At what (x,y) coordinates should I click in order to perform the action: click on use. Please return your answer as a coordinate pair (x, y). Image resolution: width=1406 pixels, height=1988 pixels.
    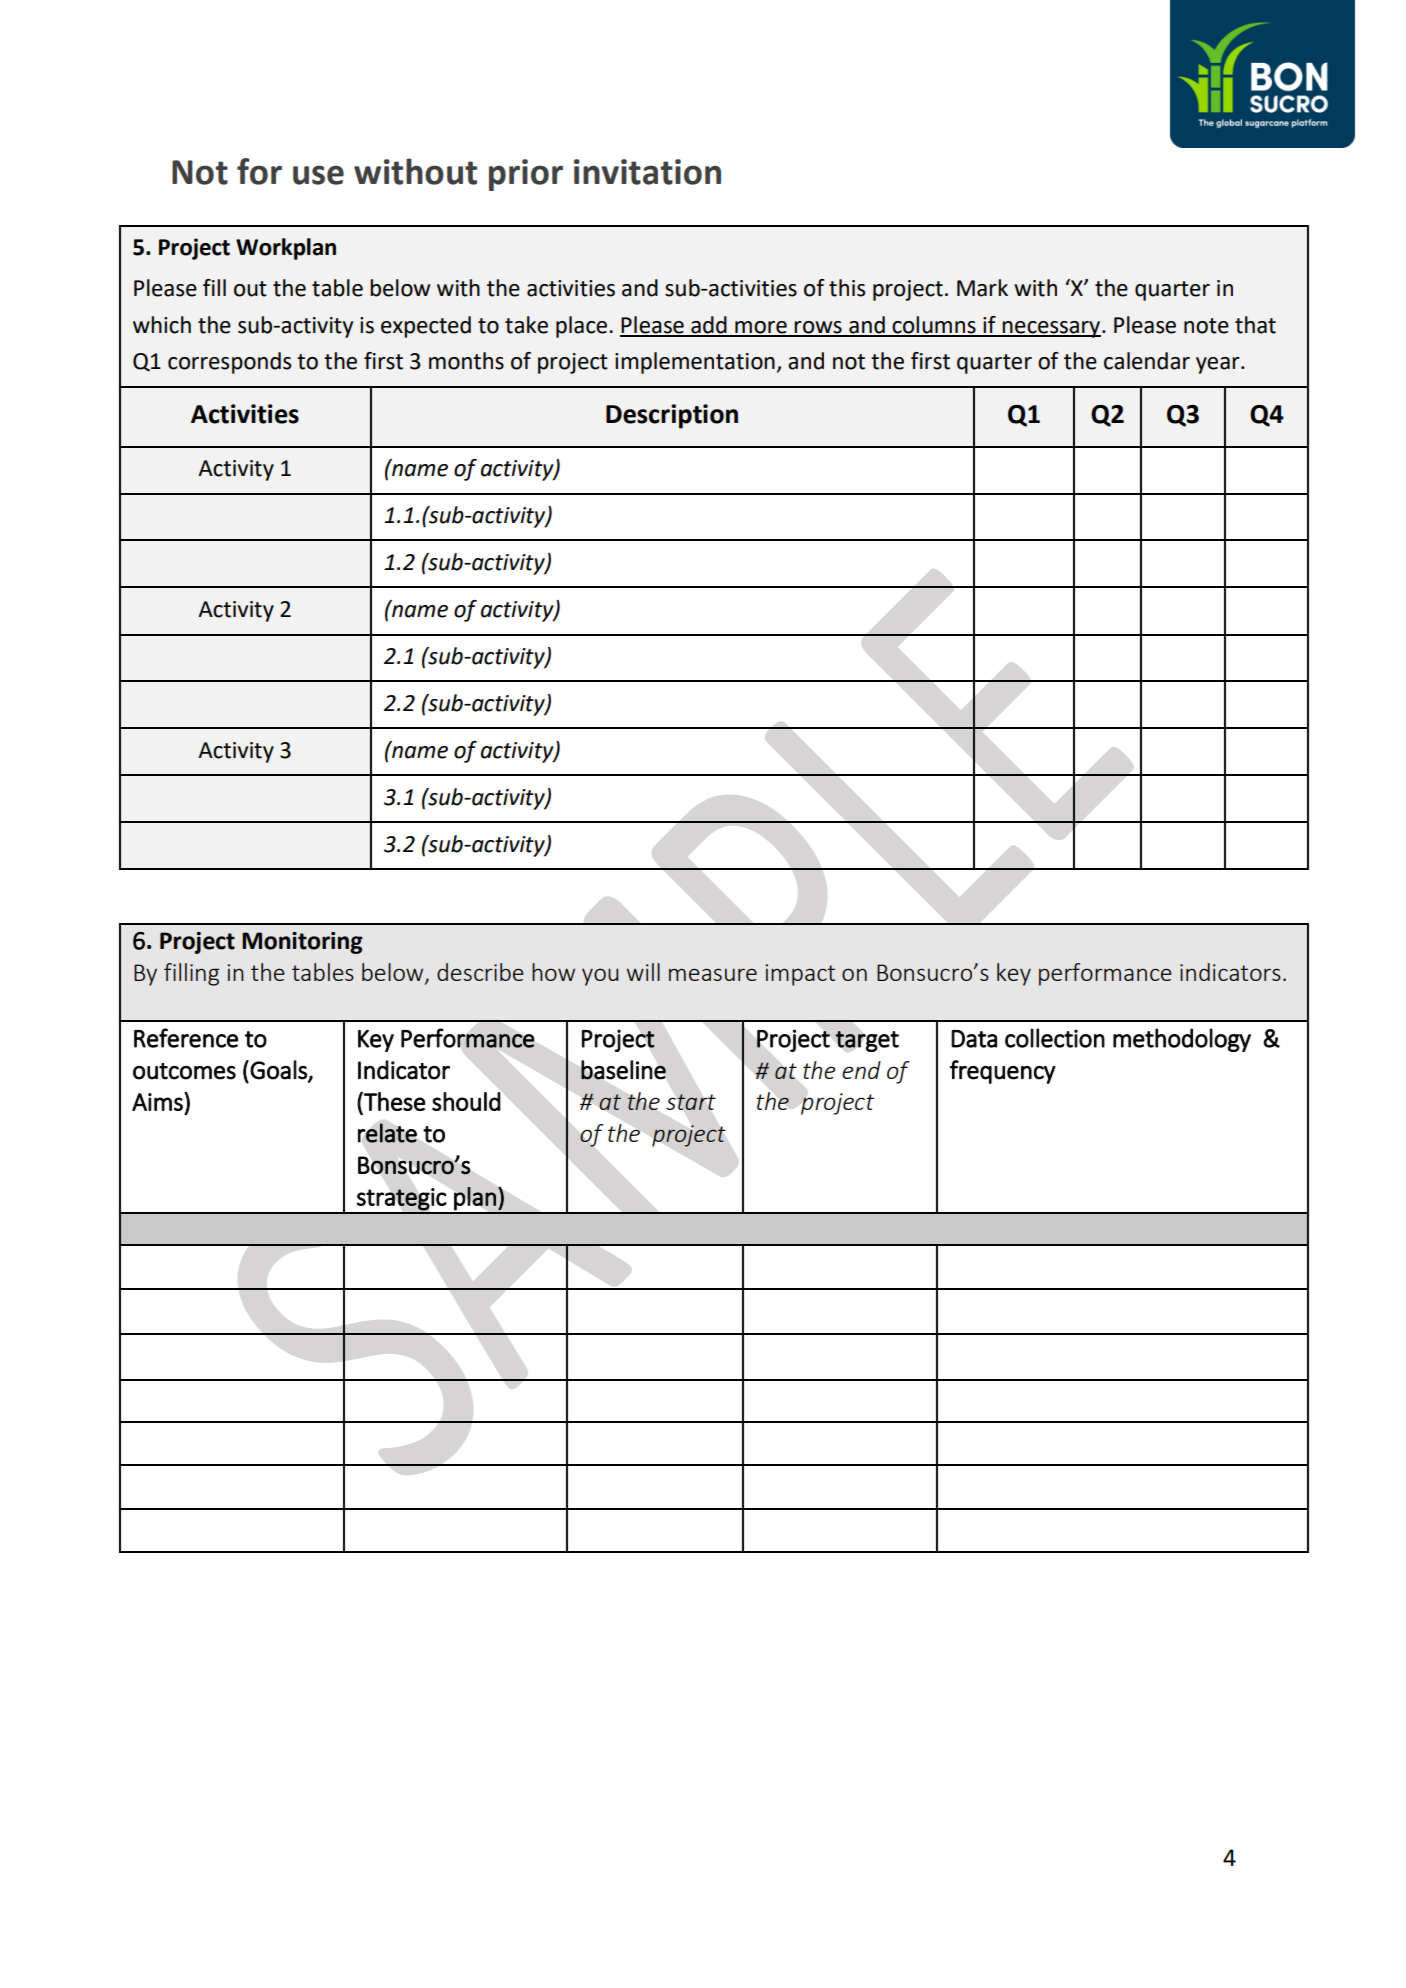
    Looking at the image, I should click on (318, 175).
